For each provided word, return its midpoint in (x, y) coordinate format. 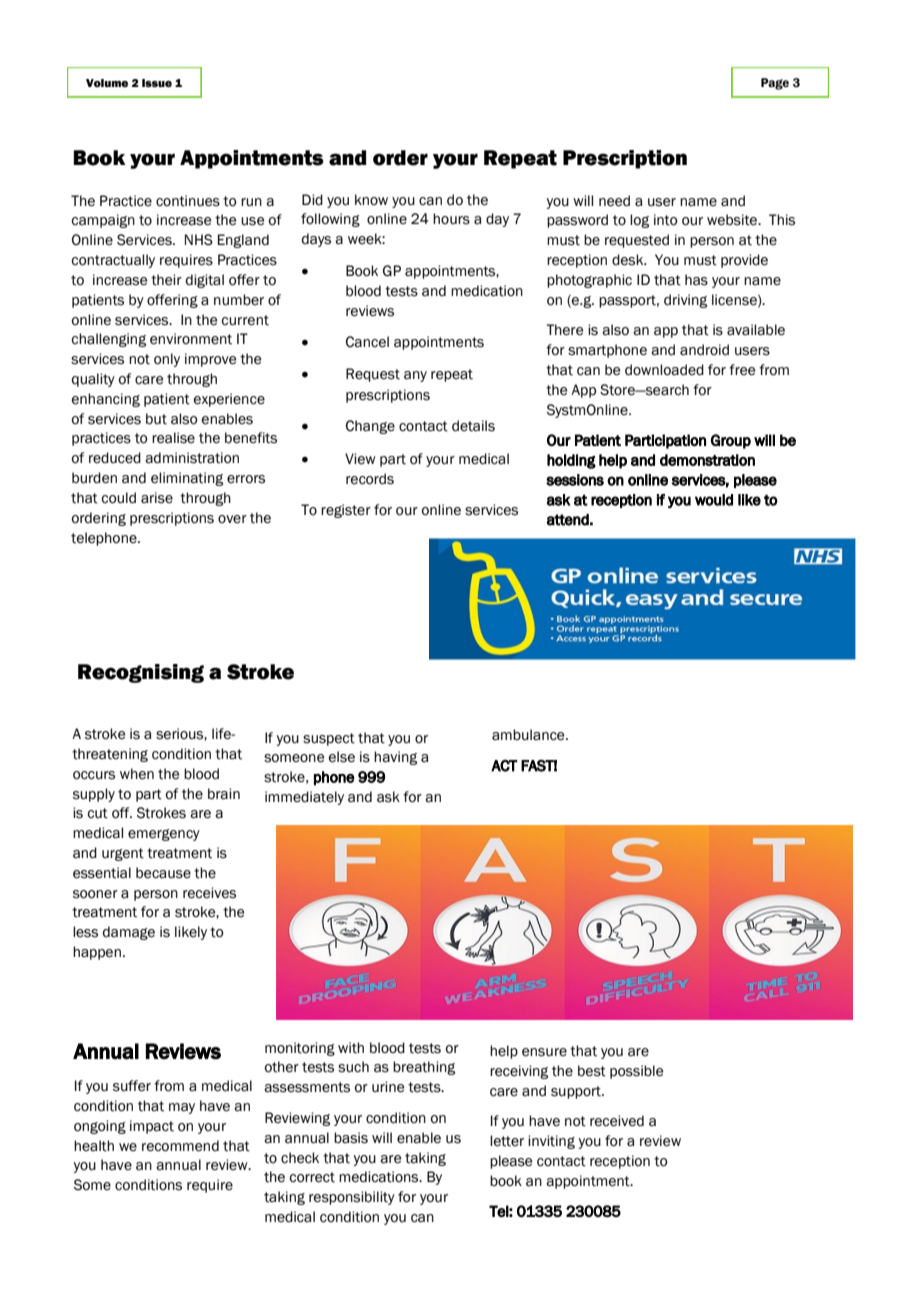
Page (775, 84)
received (617, 1121)
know (371, 200)
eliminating (187, 479)
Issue (157, 83)
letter (507, 1141)
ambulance (529, 735)
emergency (164, 835)
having (395, 758)
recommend (180, 1146)
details (473, 426)
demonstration (707, 460)
